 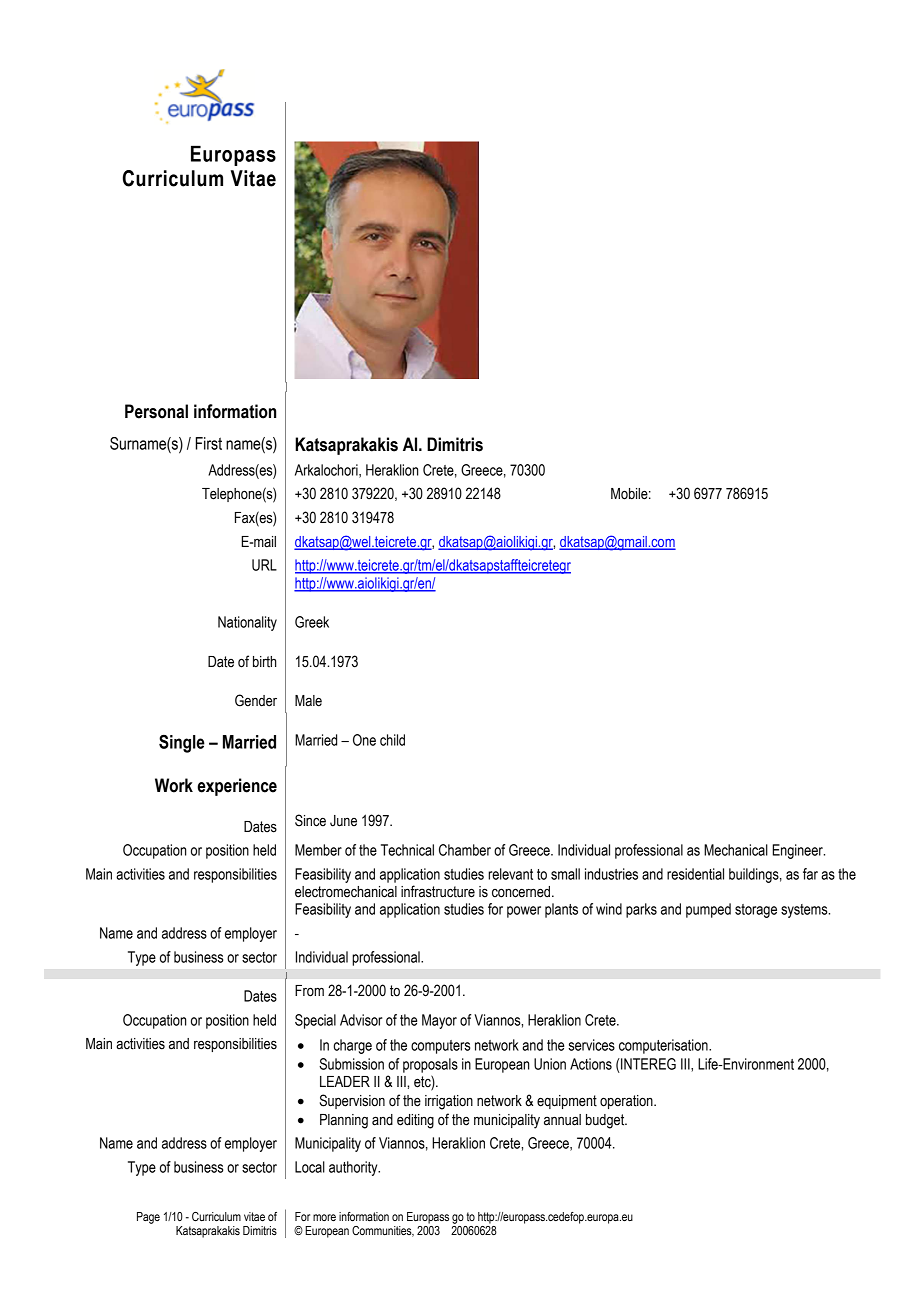 What do you see at coordinates (383, 1231) in the screenshot?
I see `Communities` at bounding box center [383, 1231].
